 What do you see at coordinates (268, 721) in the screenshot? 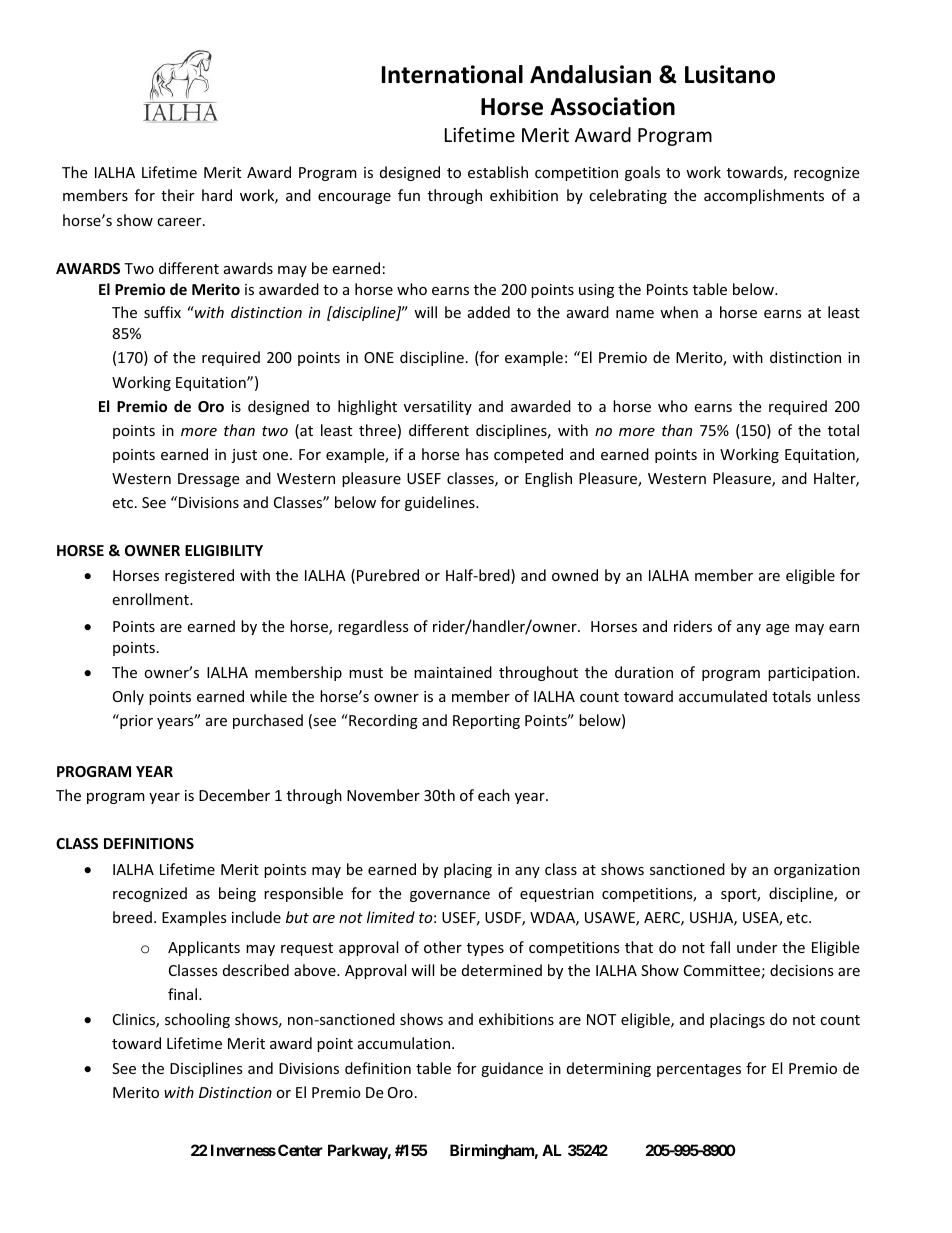
I see `purchased` at bounding box center [268, 721].
